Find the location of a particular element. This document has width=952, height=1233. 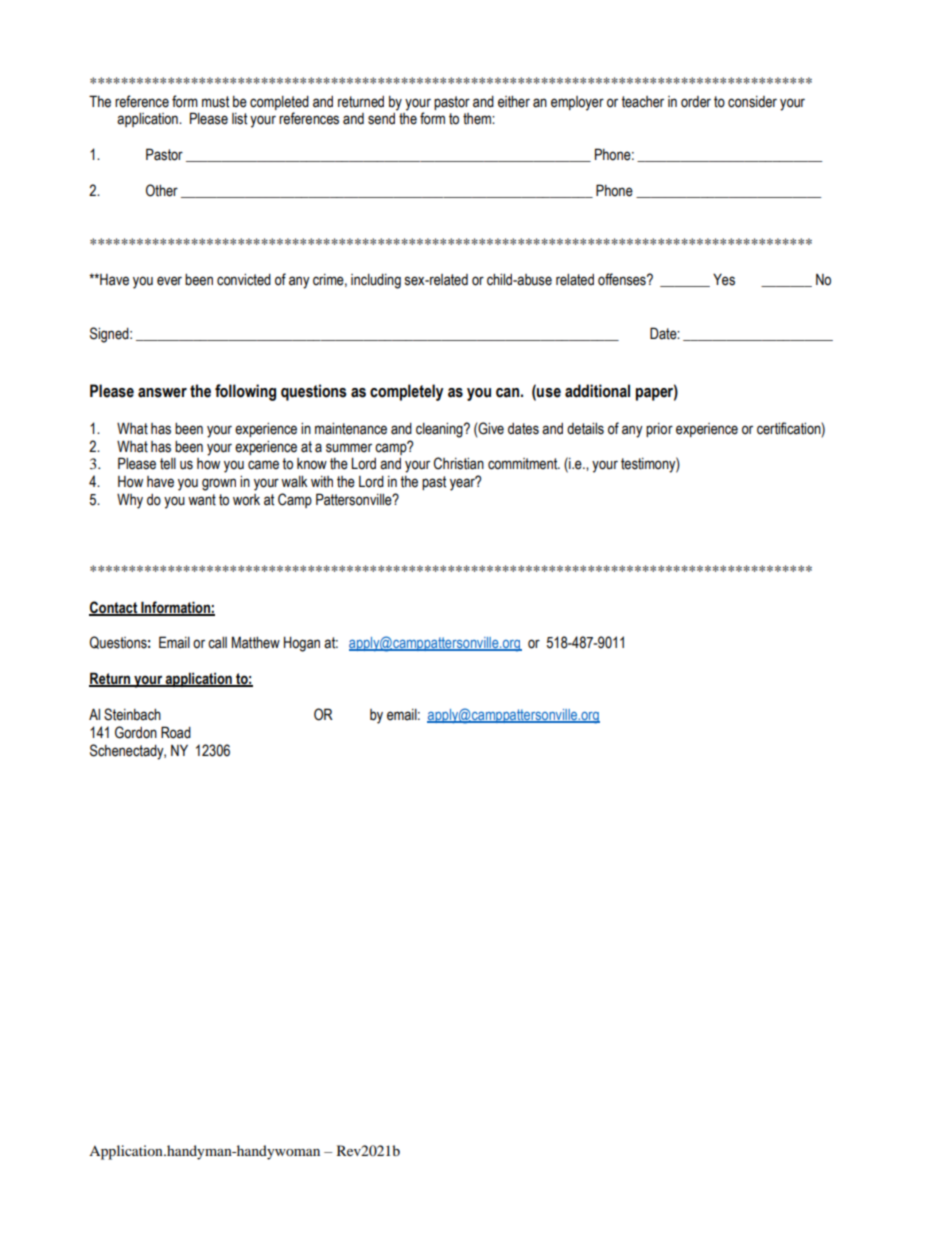

year is located at coordinates (463, 484).
